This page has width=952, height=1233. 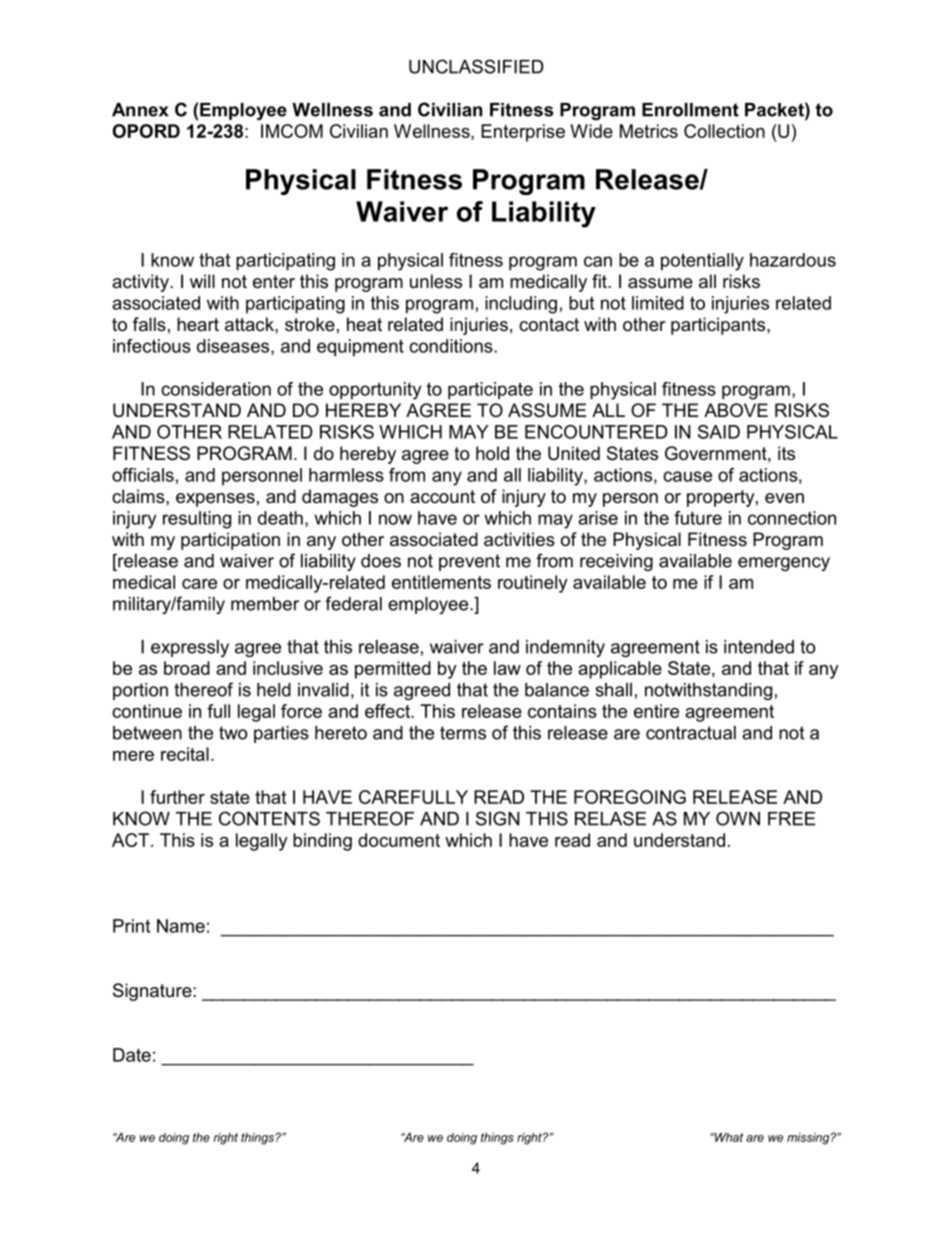 What do you see at coordinates (230, 541) in the page?
I see `participation` at bounding box center [230, 541].
